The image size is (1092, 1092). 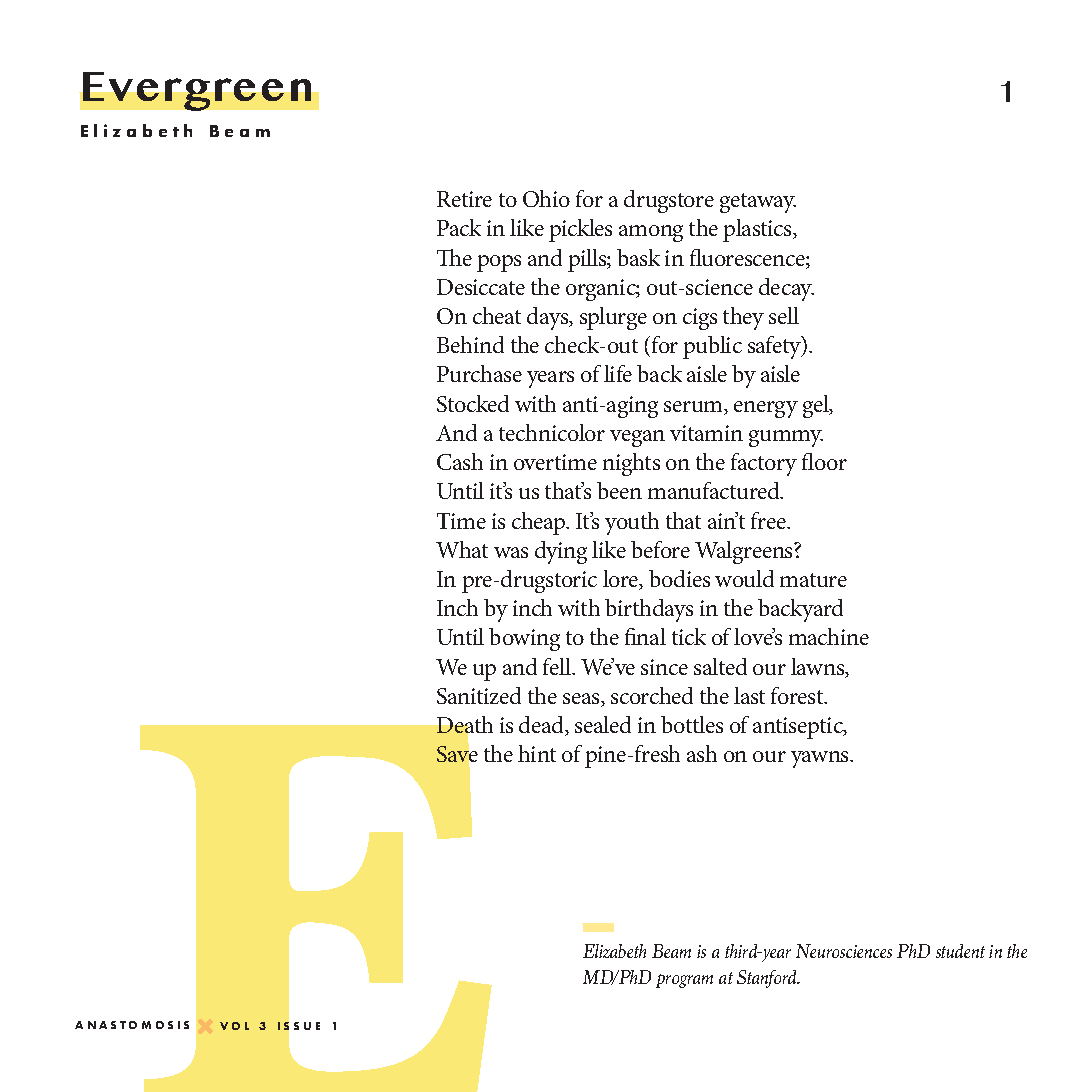 What do you see at coordinates (524, 639) in the screenshot?
I see `bowing` at bounding box center [524, 639].
